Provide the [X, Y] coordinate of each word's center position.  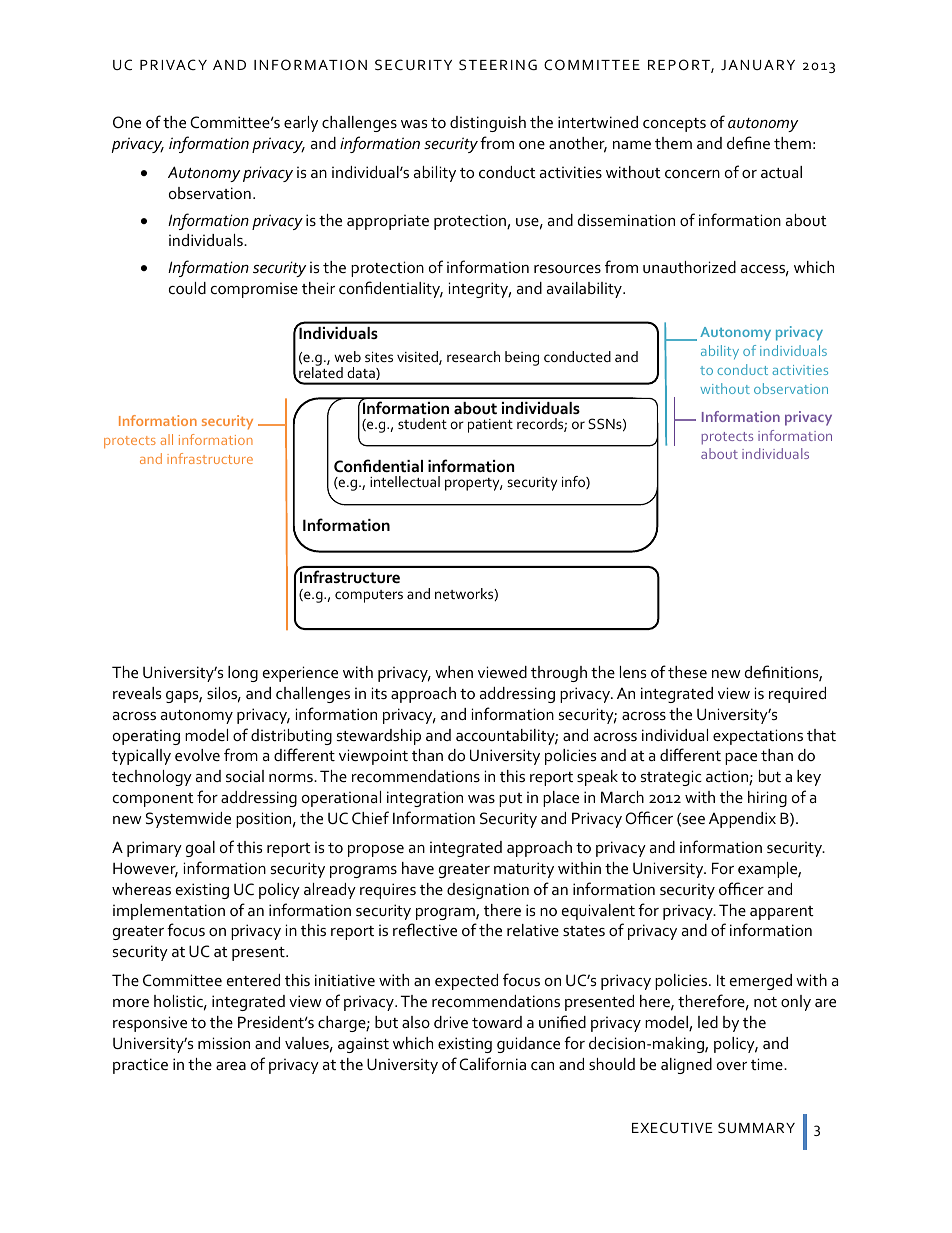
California [492, 1063]
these [687, 672]
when [454, 672]
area [231, 1066]
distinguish [488, 124]
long [243, 674]
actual [781, 172]
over [732, 1066]
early [301, 124]
